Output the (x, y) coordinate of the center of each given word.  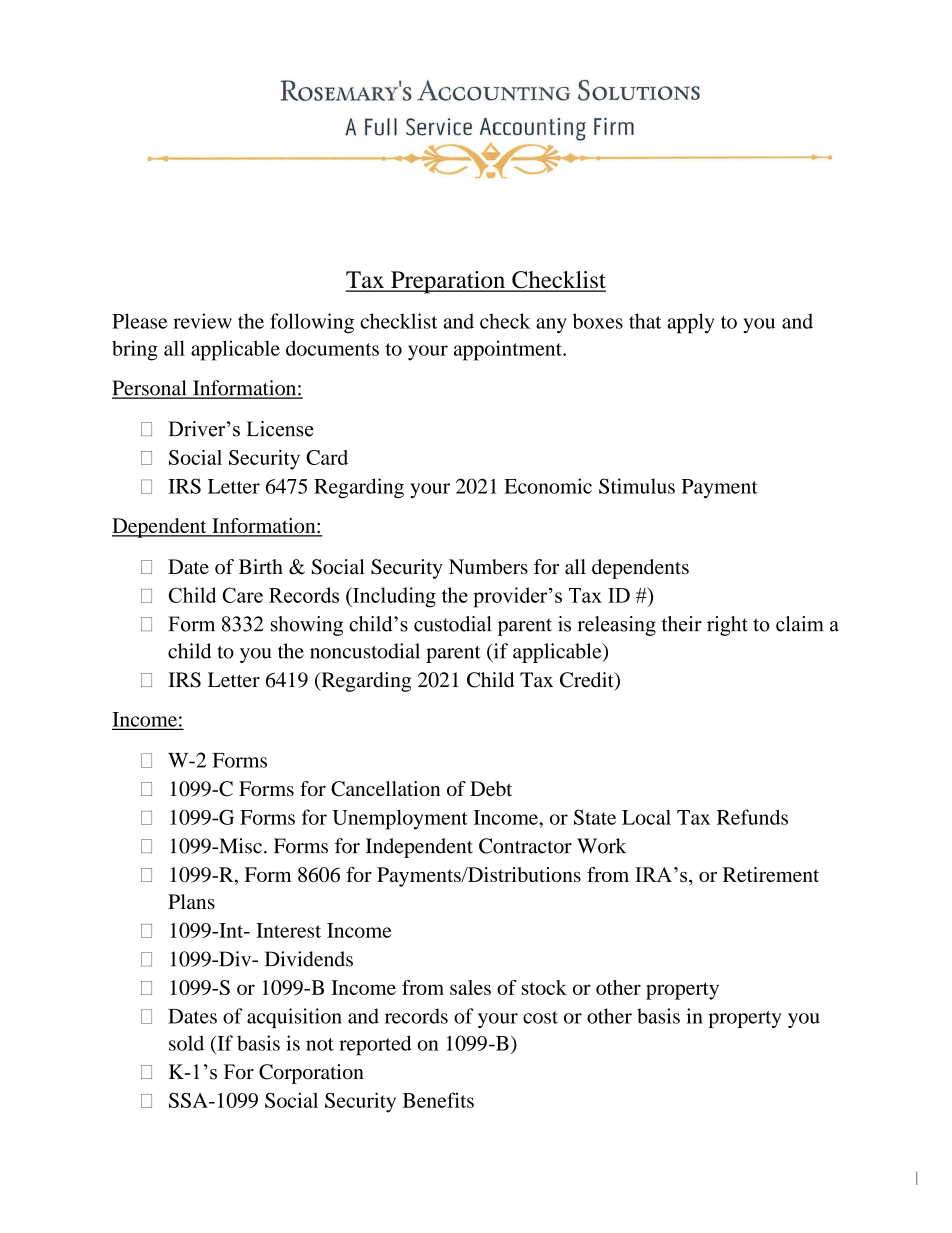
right (727, 626)
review (202, 321)
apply (691, 323)
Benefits (438, 1100)
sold (186, 1043)
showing (307, 626)
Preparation (448, 282)
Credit (588, 681)
